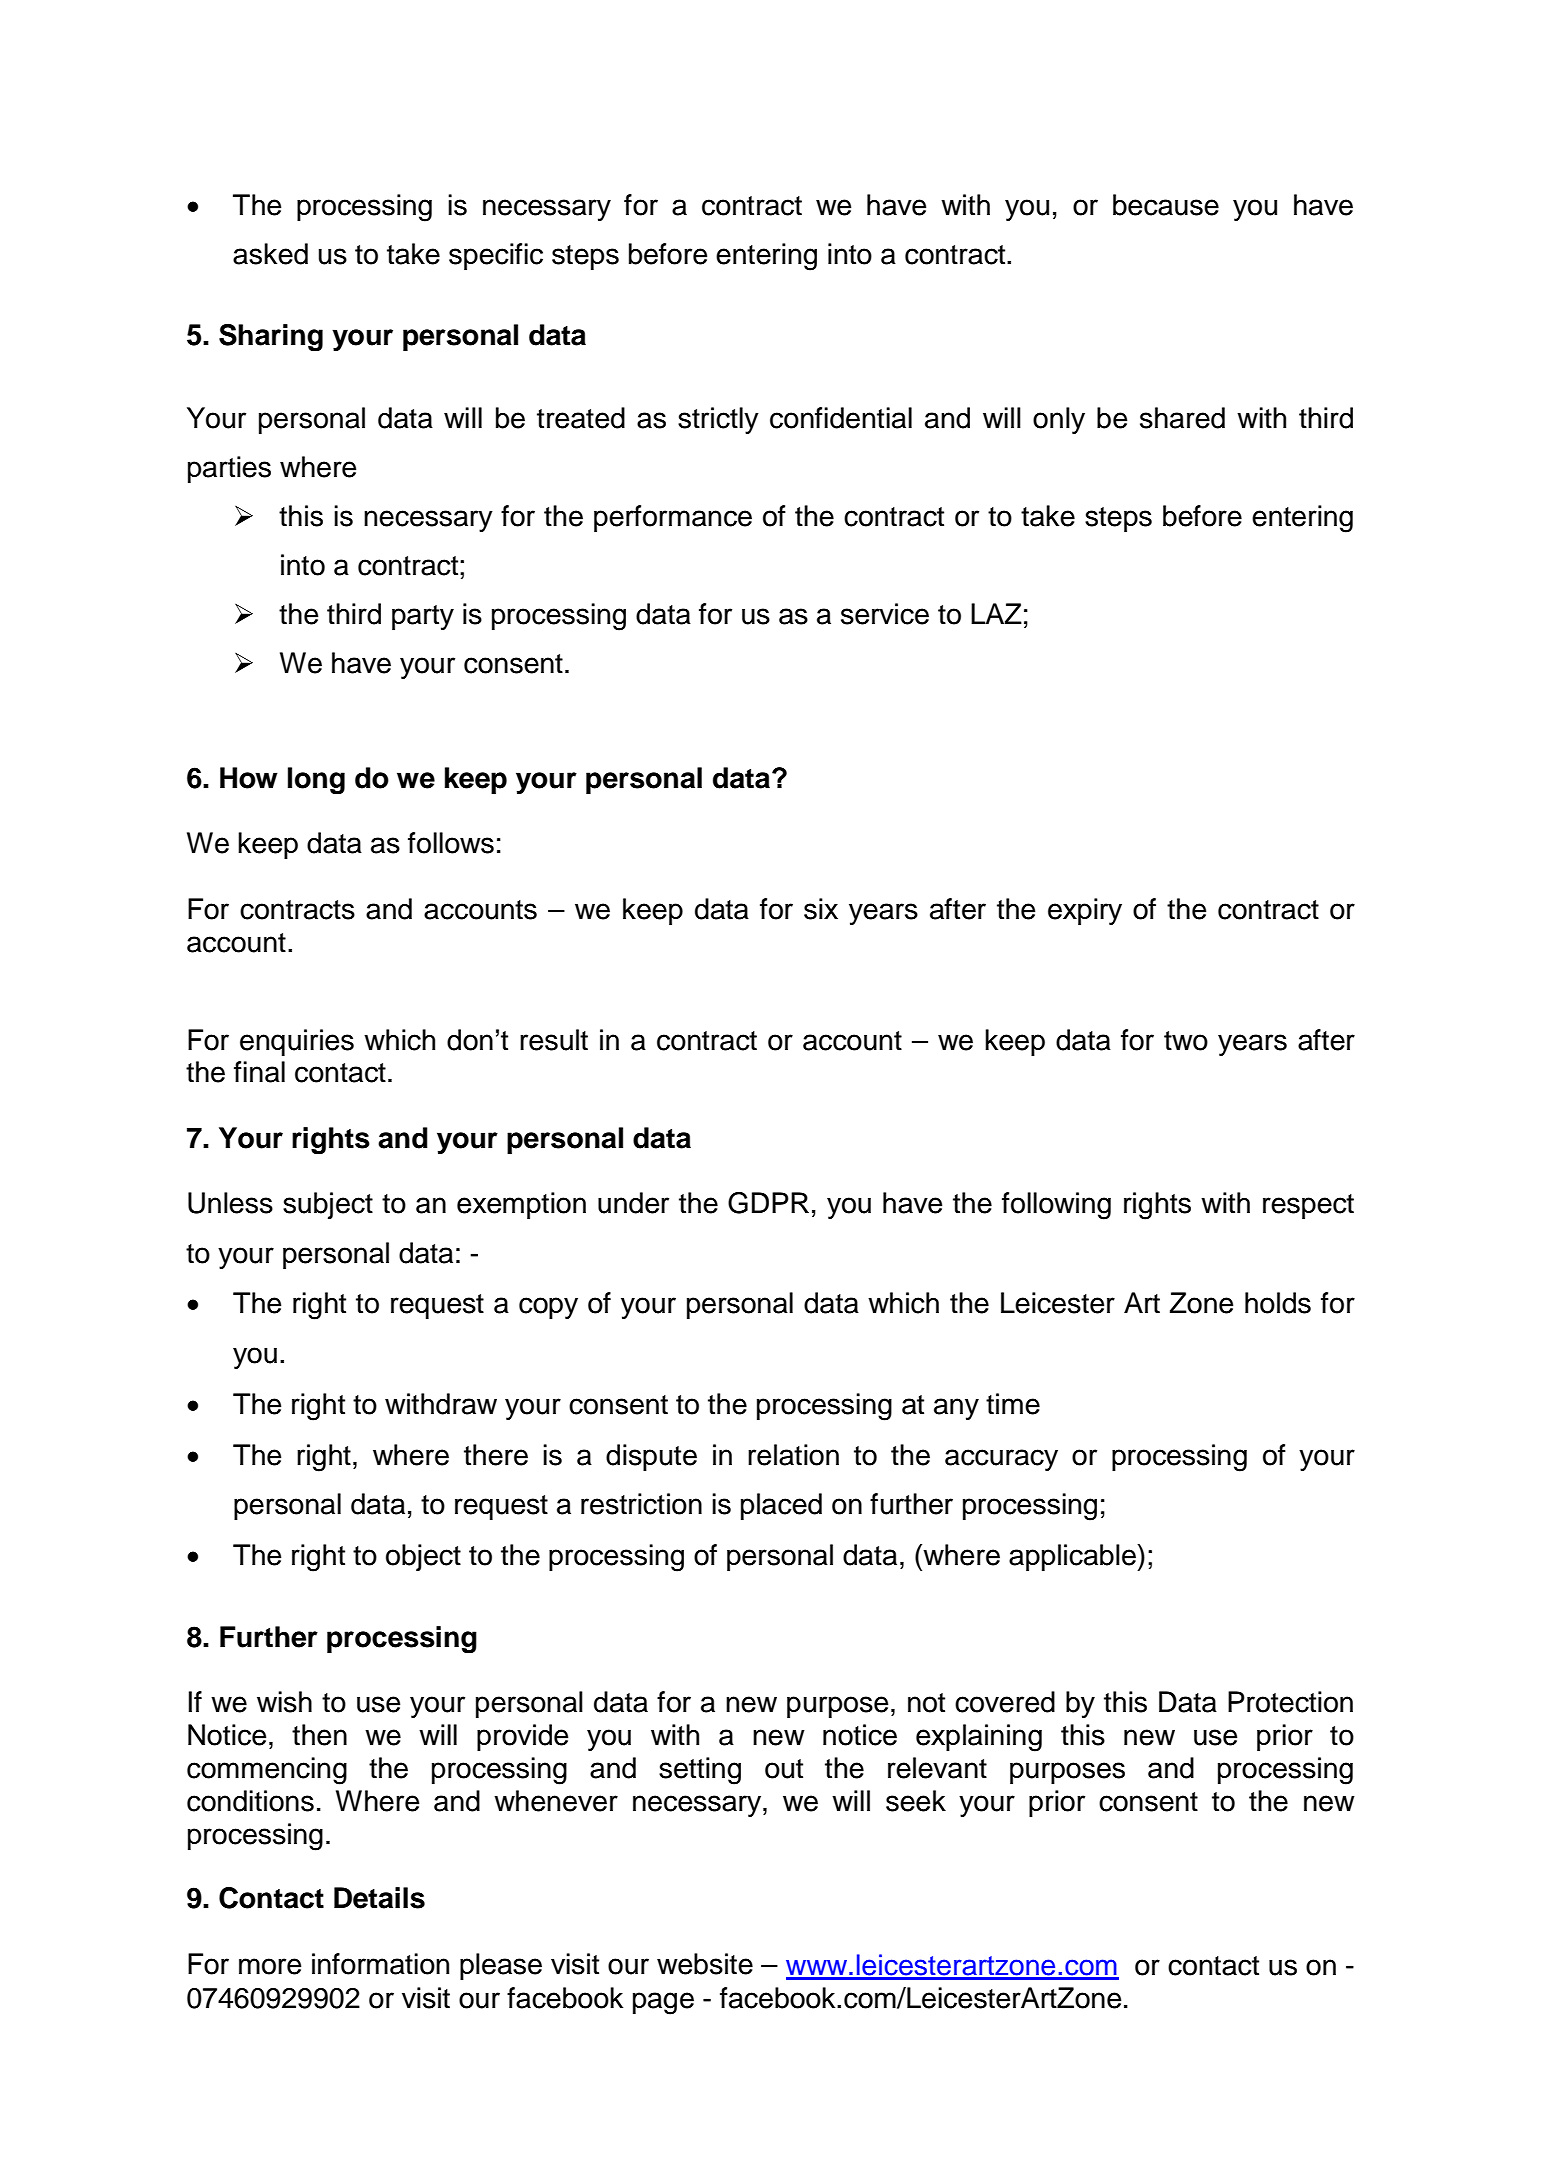 The width and height of the screenshot is (1541, 2180). Describe the element at coordinates (1290, 1702) in the screenshot. I see `Protection` at that location.
